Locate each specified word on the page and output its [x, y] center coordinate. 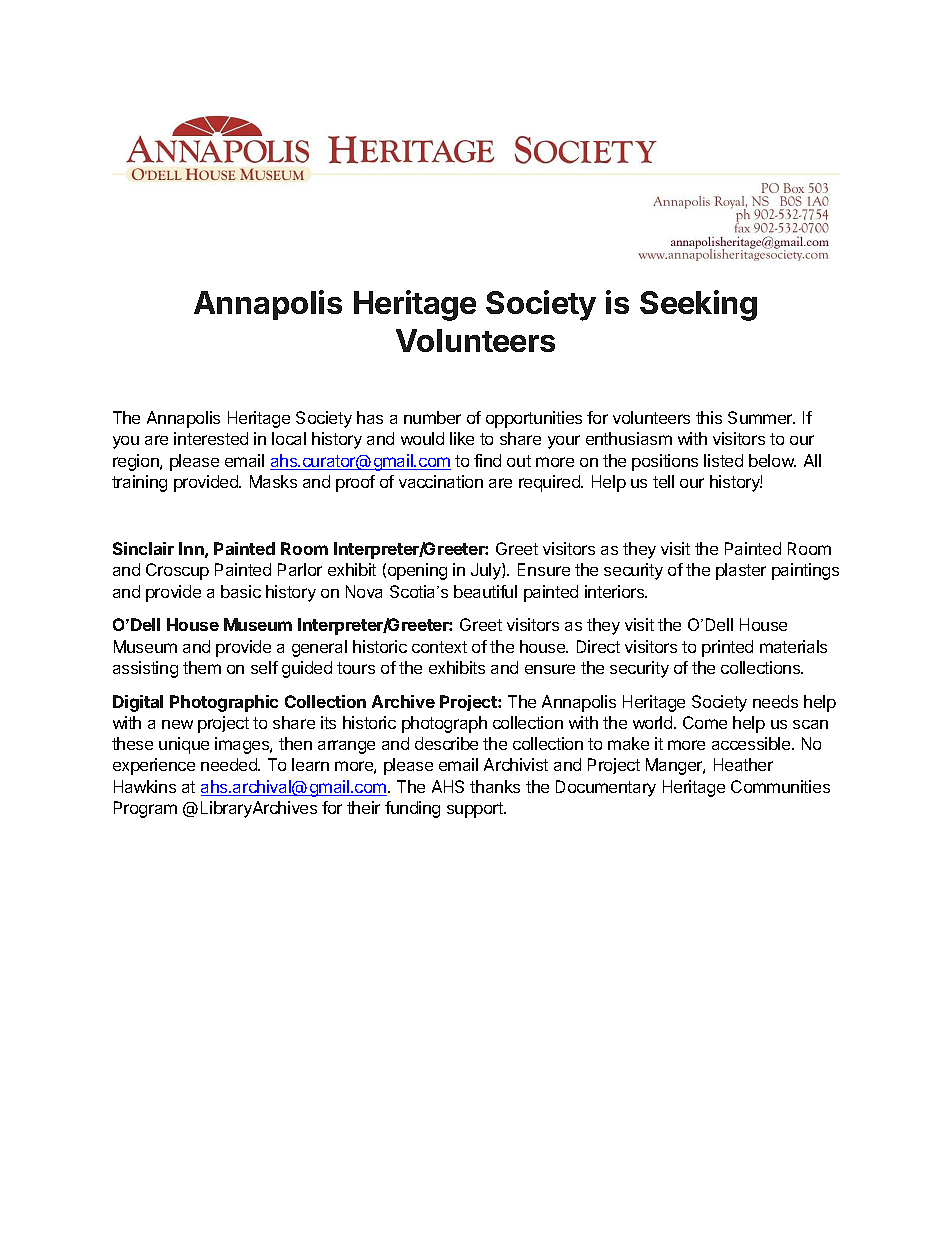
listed [723, 460]
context [439, 647]
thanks [495, 786]
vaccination [441, 481]
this [709, 417]
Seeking [698, 305]
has [370, 417]
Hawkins [145, 786]
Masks [273, 481]
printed [727, 648]
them [202, 667]
